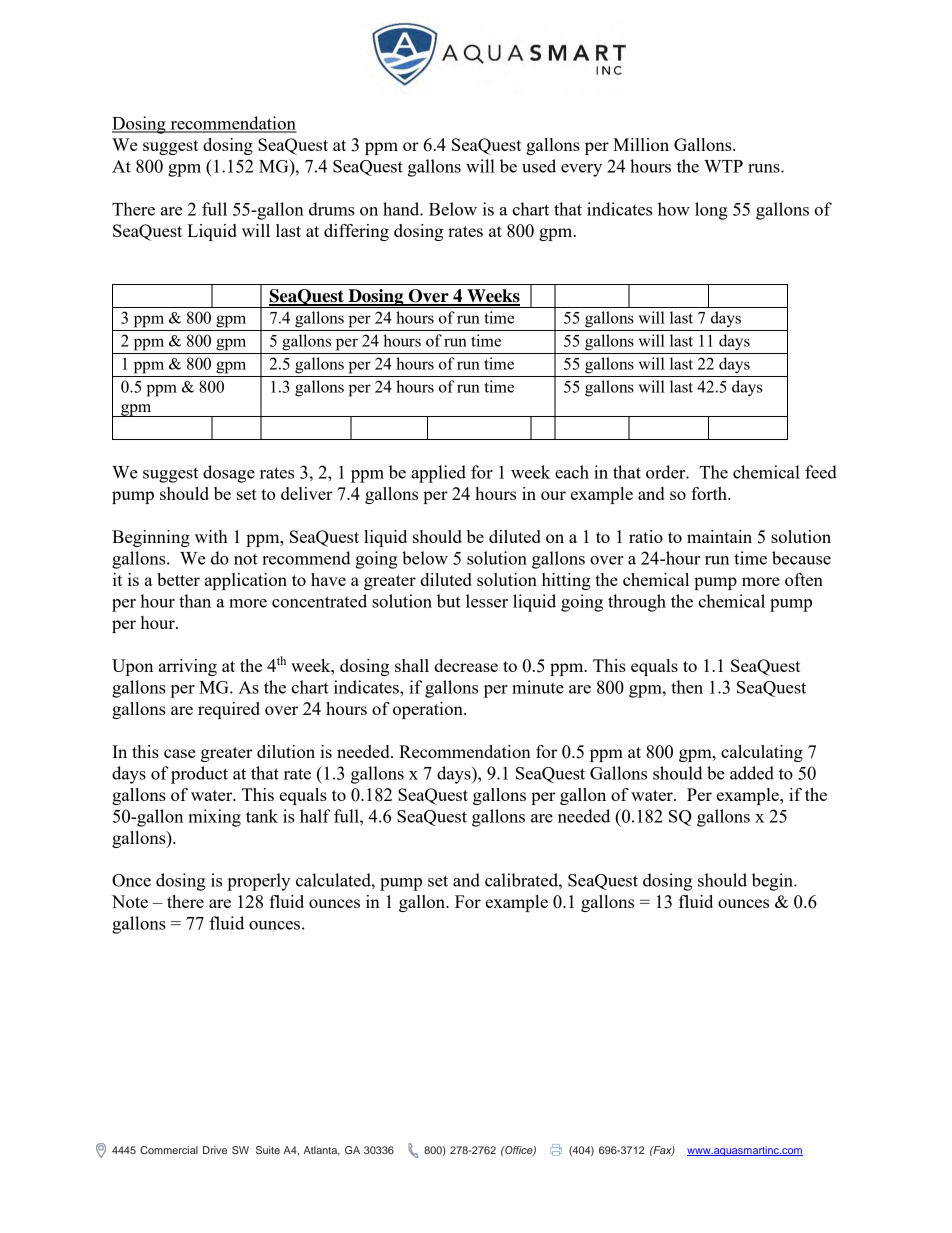 Image resolution: width=952 pixels, height=1233 pixels. Describe the element at coordinates (539, 166) in the document. I see `used` at that location.
